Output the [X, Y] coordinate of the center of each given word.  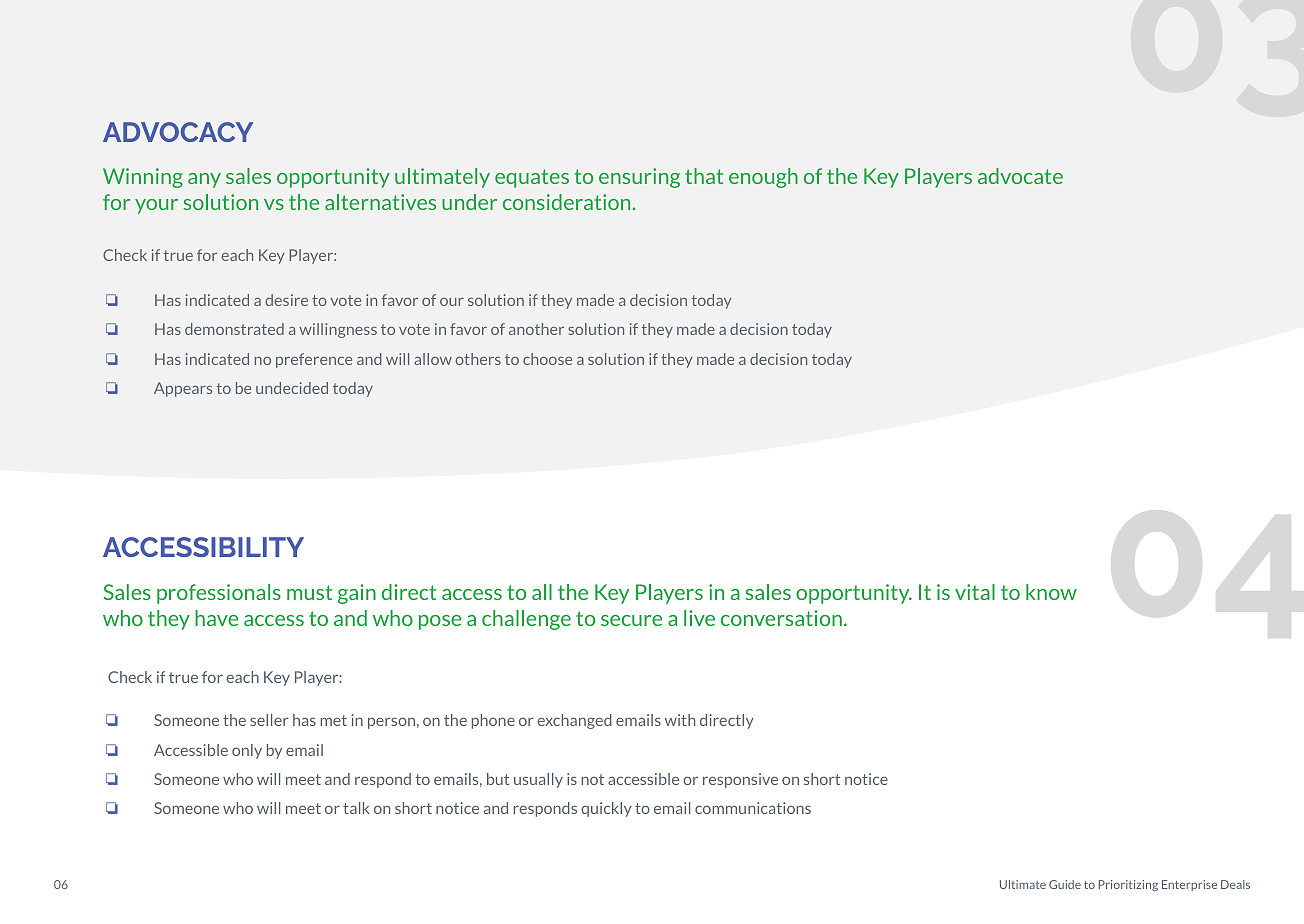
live [699, 618]
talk [356, 808]
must [309, 592]
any [204, 180]
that [704, 176]
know [1051, 592]
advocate [1020, 176]
